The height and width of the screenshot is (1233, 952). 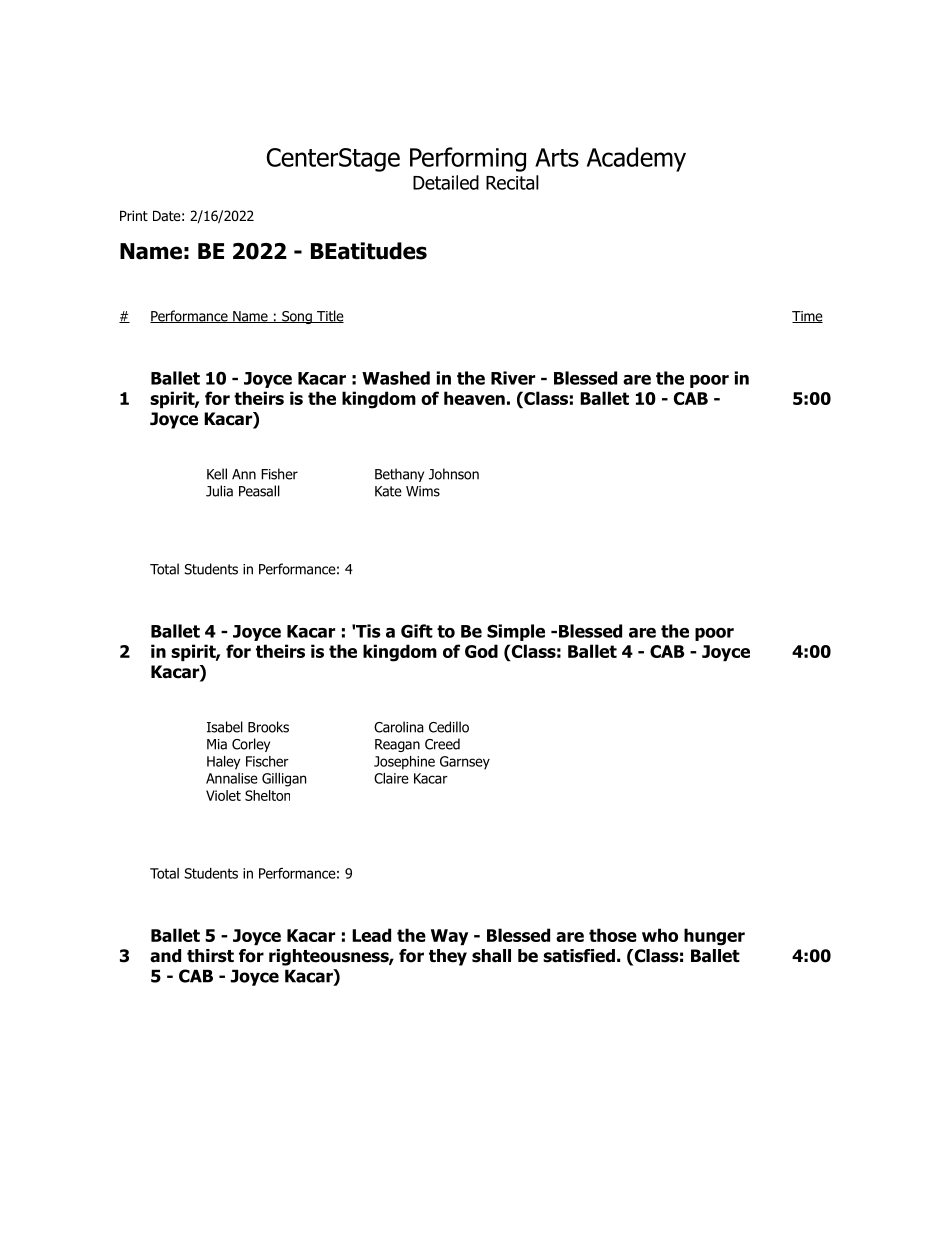 What do you see at coordinates (219, 491) in the screenshot?
I see `Julia` at bounding box center [219, 491].
